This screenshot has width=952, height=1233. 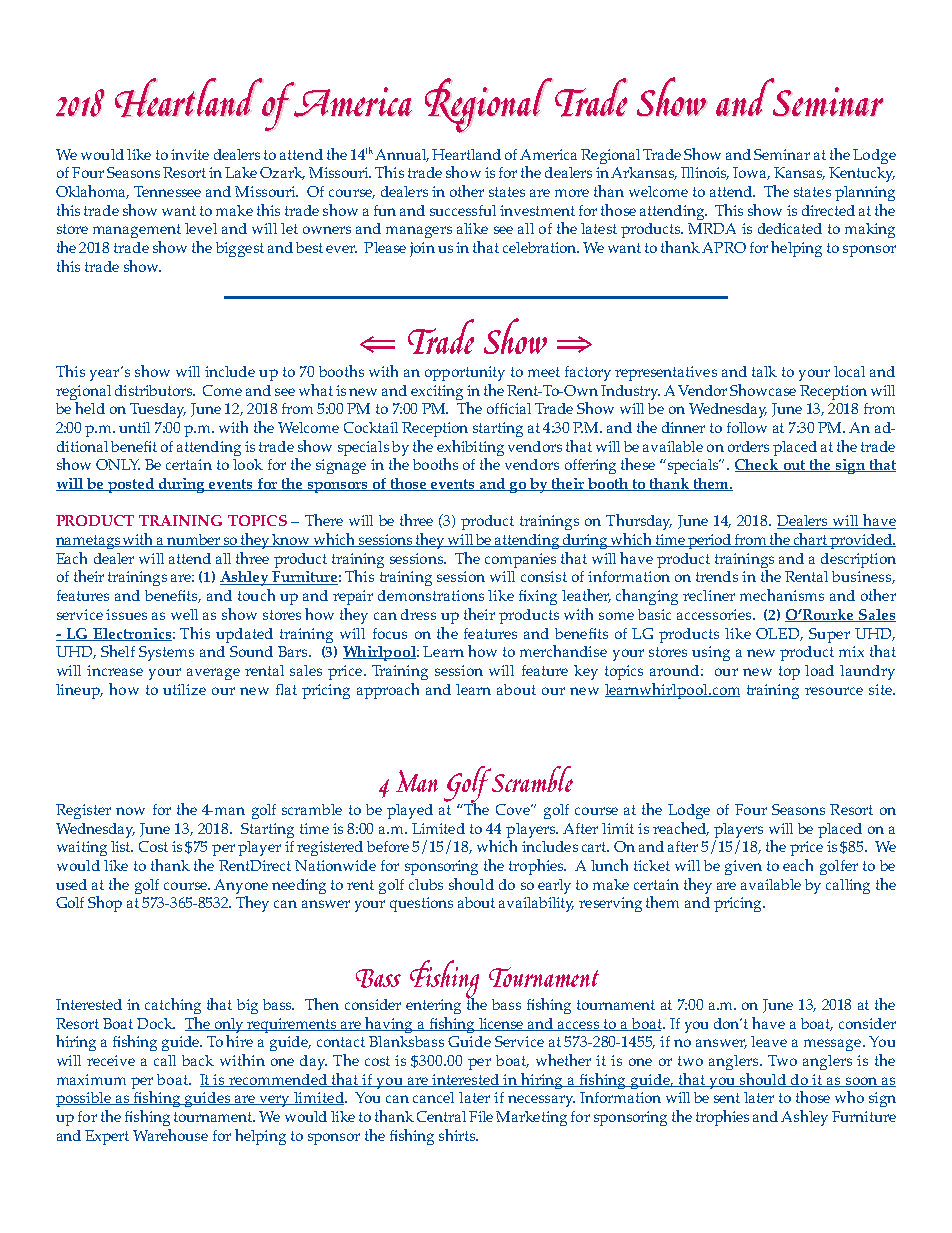 What do you see at coordinates (829, 635) in the screenshot?
I see `Super` at bounding box center [829, 635].
